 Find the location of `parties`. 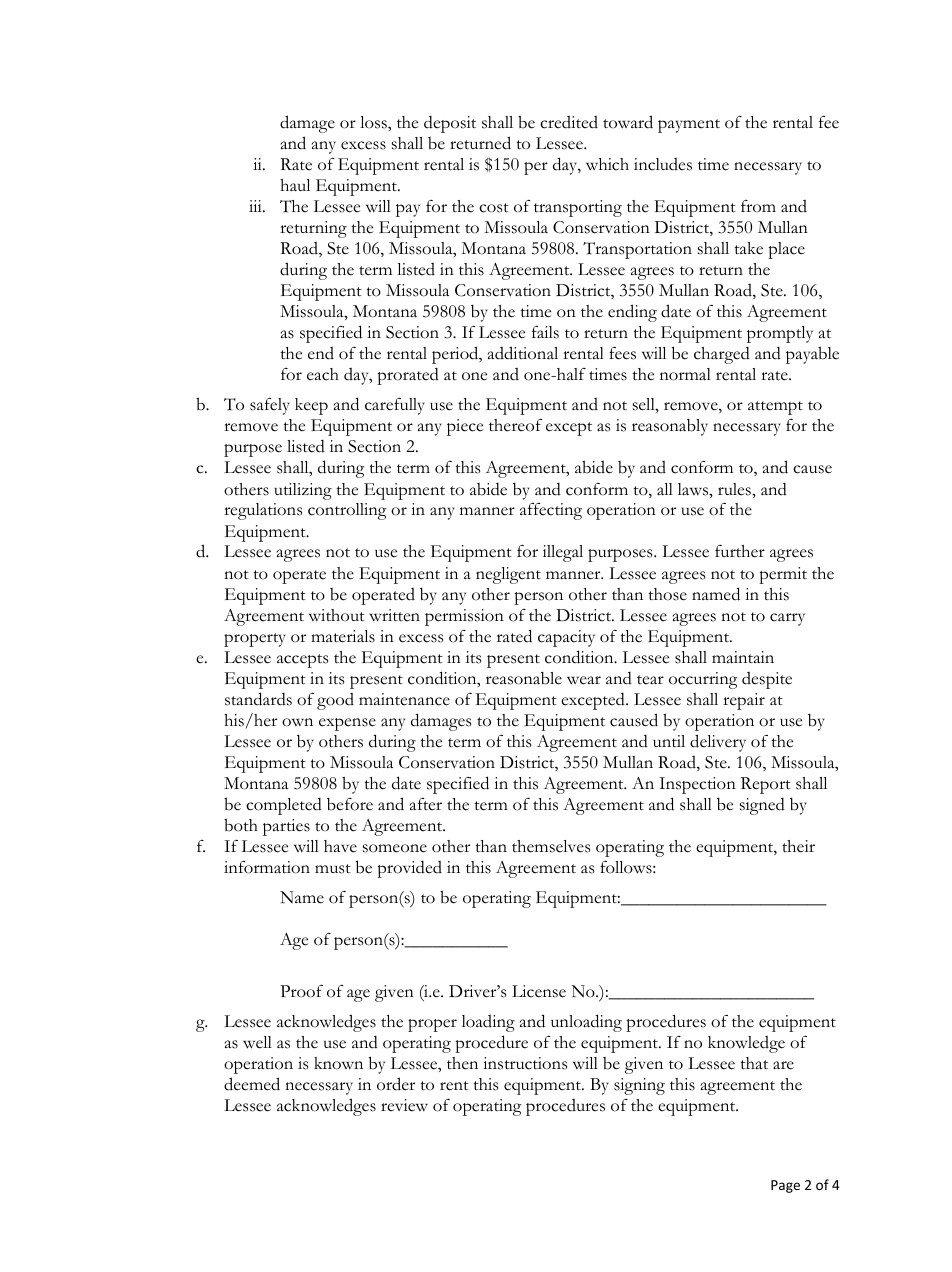

parties is located at coordinates (286, 827).
